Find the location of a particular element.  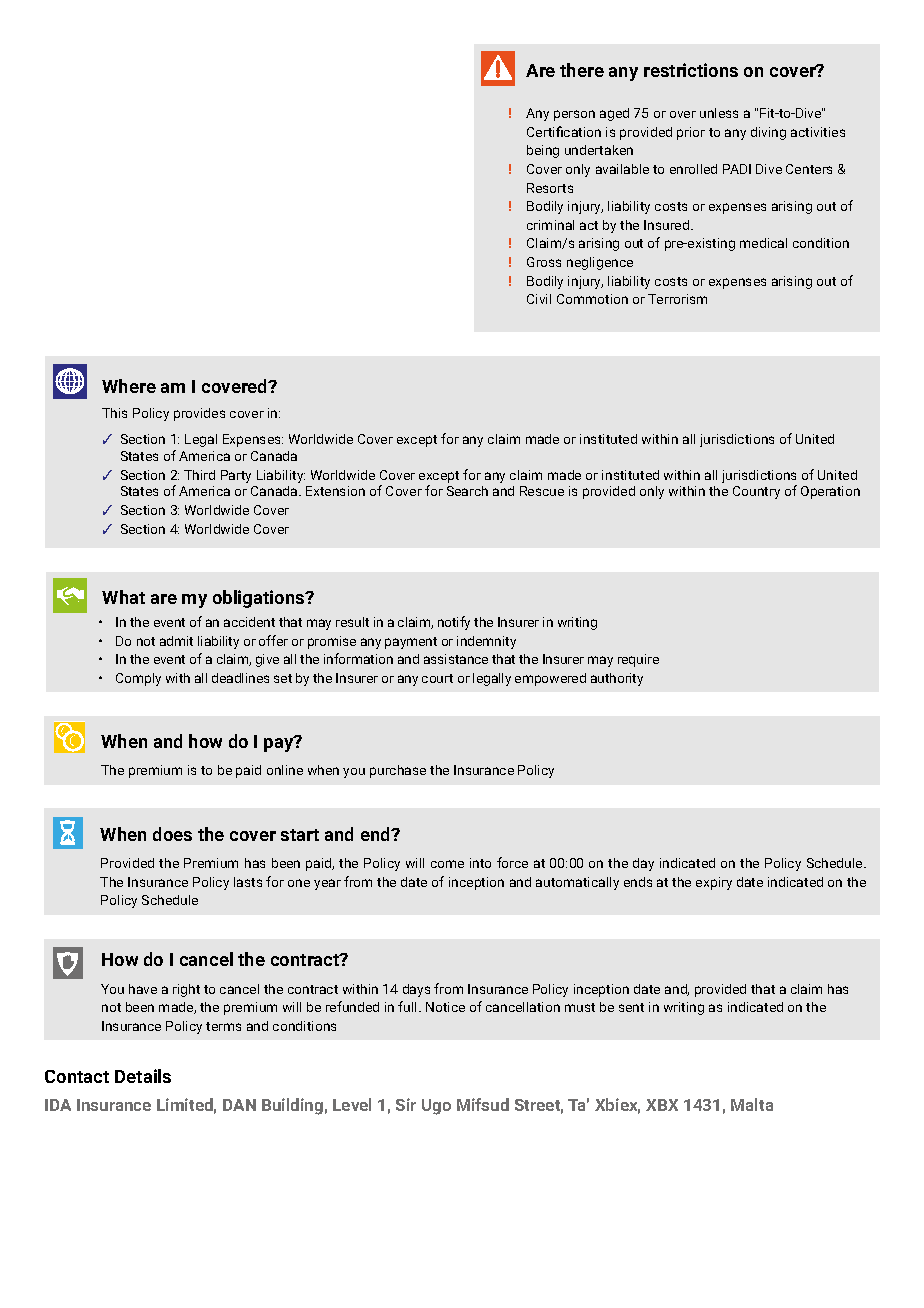

Ugo is located at coordinates (436, 1107).
